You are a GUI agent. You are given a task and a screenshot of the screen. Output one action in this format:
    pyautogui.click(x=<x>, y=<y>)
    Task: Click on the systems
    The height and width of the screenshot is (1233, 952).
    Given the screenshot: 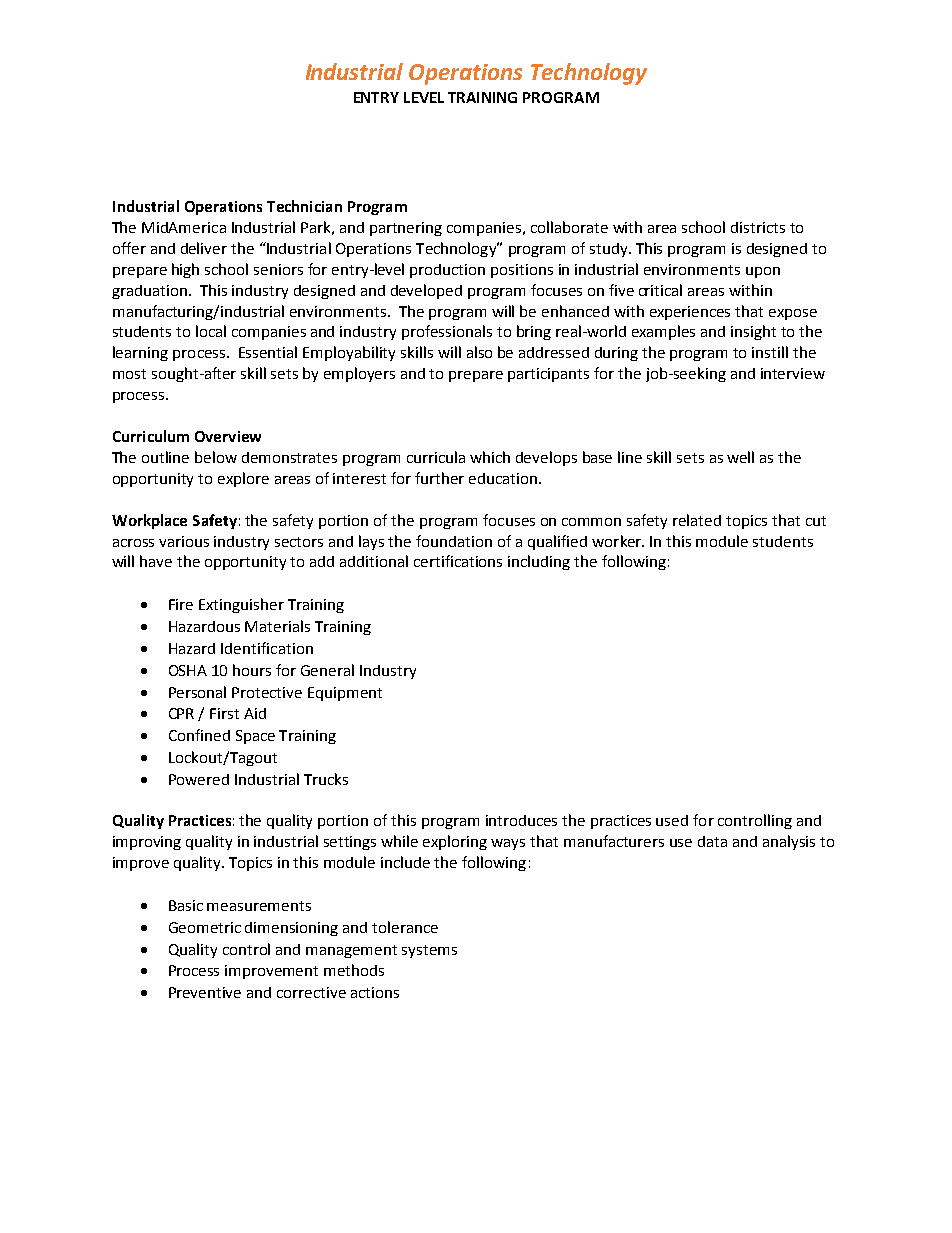 What is the action you would take?
    pyautogui.click(x=429, y=951)
